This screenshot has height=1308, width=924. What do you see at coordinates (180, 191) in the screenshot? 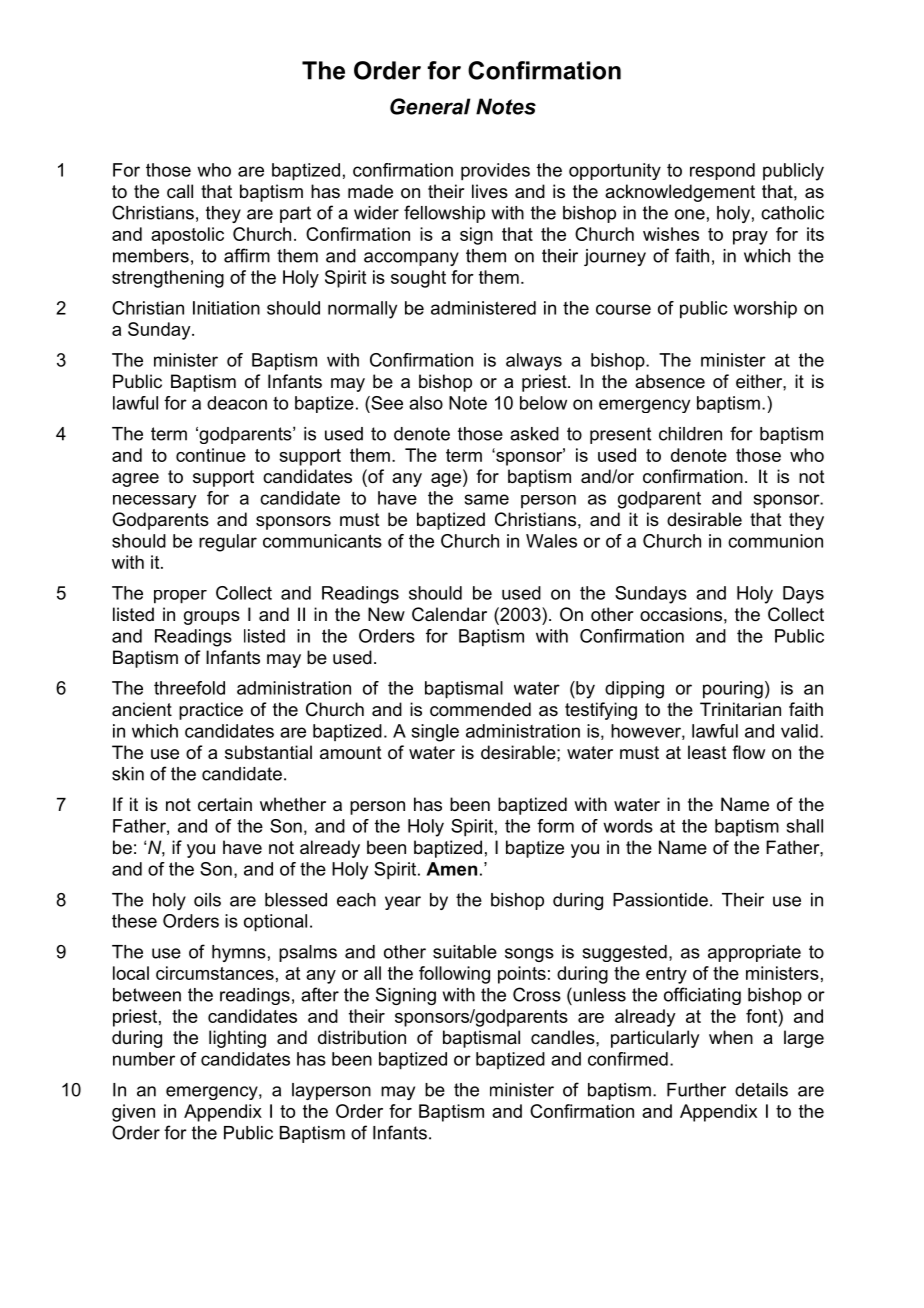
I see `call` at bounding box center [180, 191].
